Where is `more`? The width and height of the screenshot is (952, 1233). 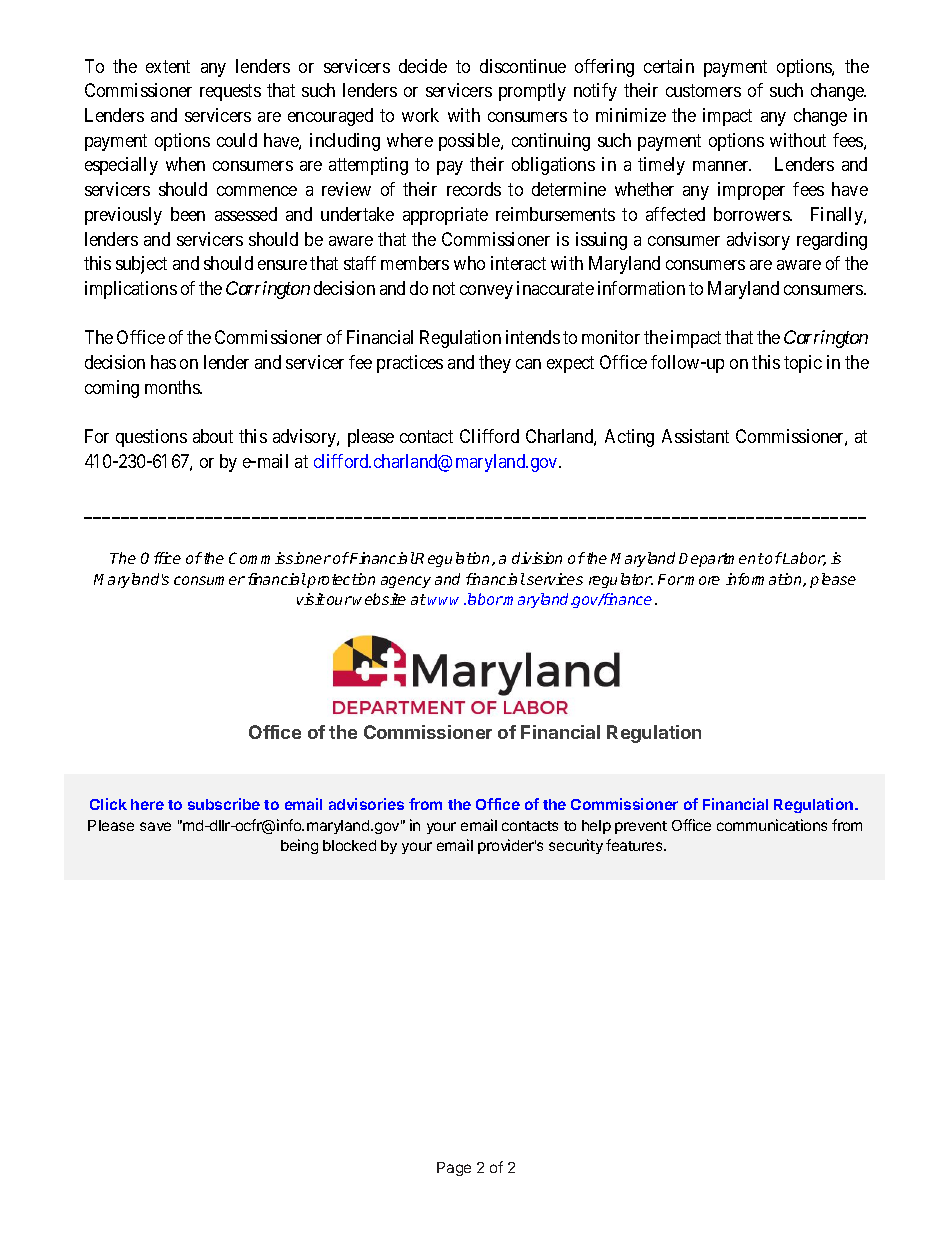
more is located at coordinates (702, 580).
